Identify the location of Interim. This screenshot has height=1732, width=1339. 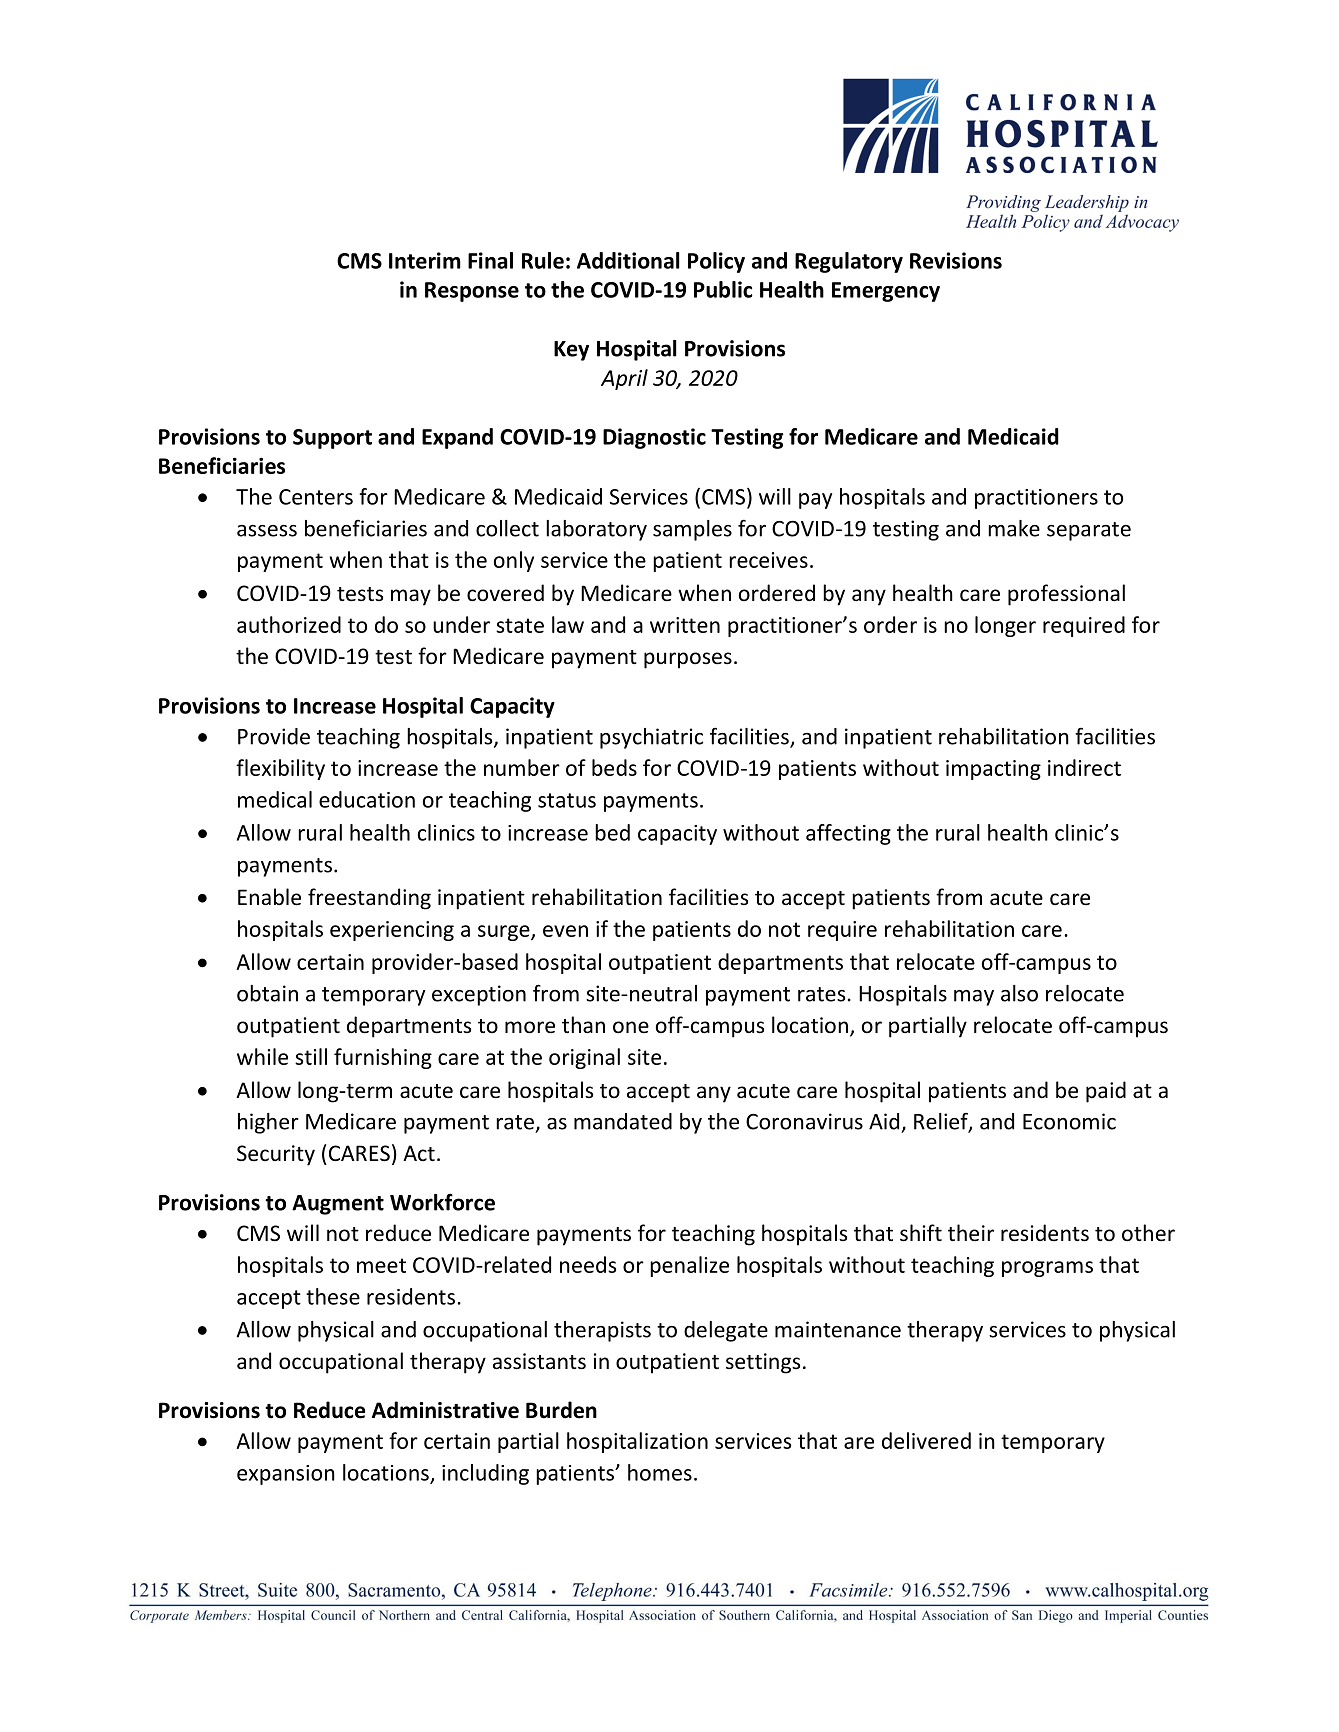
(425, 260).
